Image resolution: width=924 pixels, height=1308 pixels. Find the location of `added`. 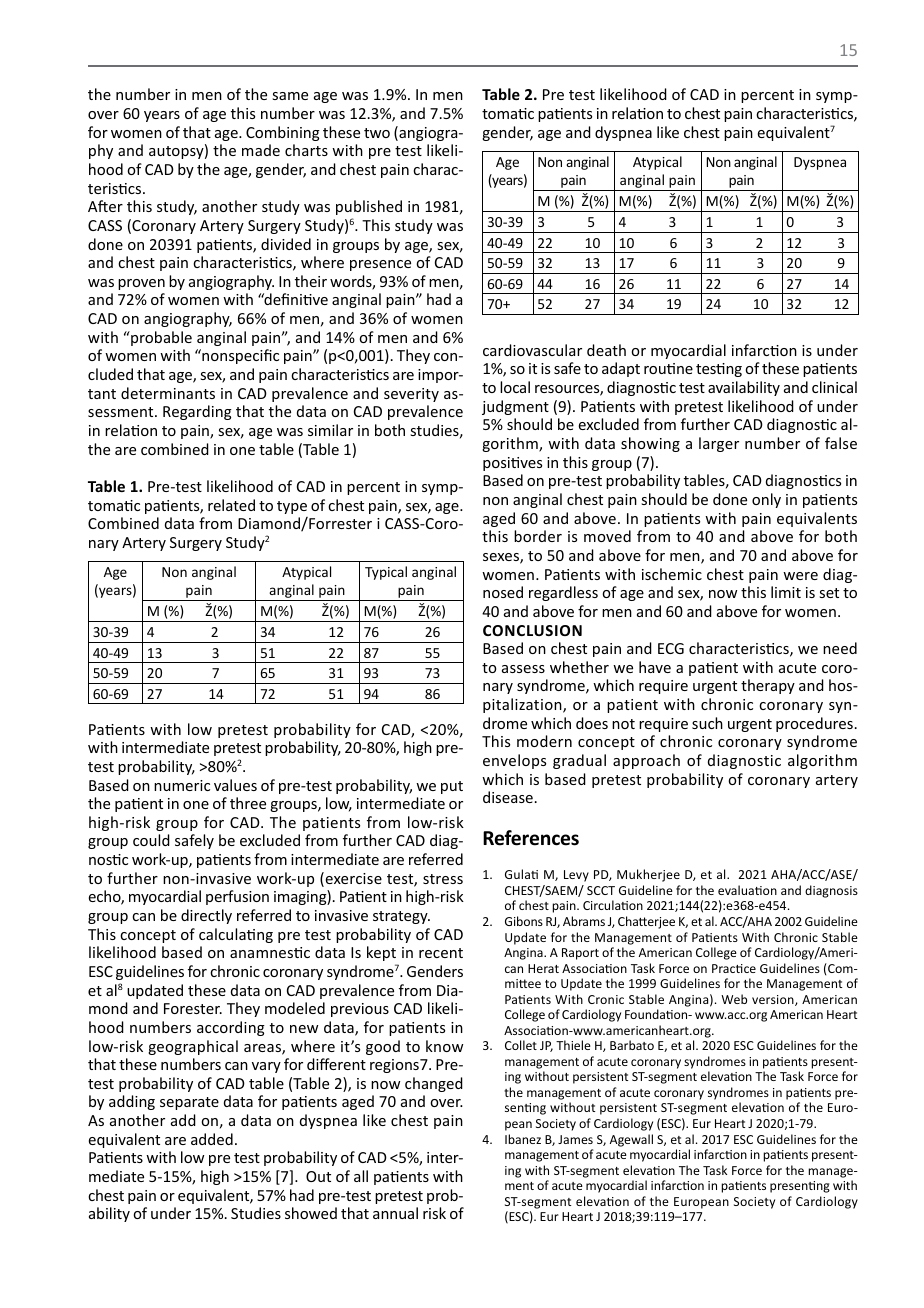

added is located at coordinates (212, 1139).
